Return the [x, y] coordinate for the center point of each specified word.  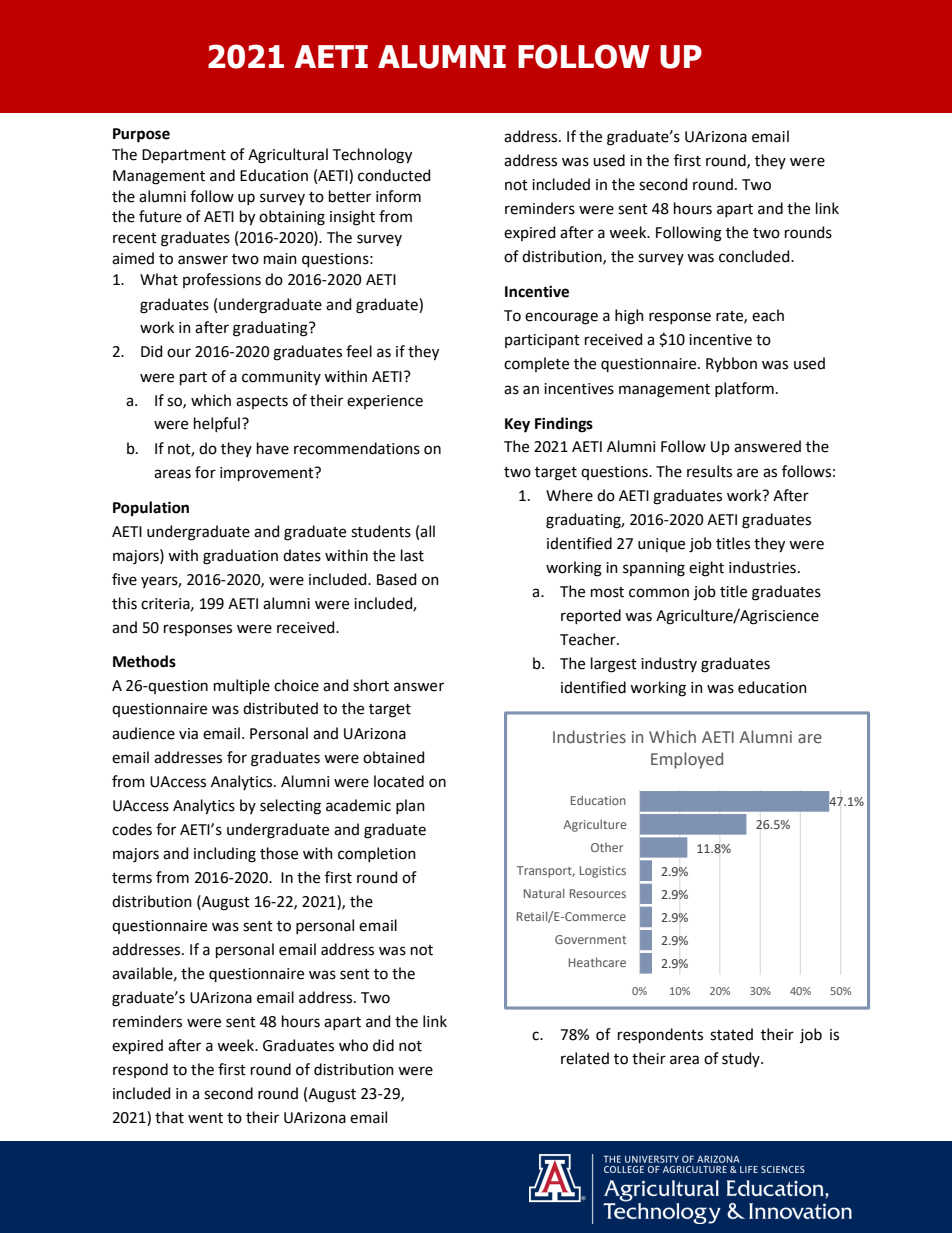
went [205, 1118]
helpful [217, 424]
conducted [394, 175]
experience [385, 402]
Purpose [141, 135]
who [353, 1045]
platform [744, 389]
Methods [144, 661]
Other [607, 847]
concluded [755, 256]
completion [377, 854]
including [225, 855]
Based [396, 579]
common [659, 593]
